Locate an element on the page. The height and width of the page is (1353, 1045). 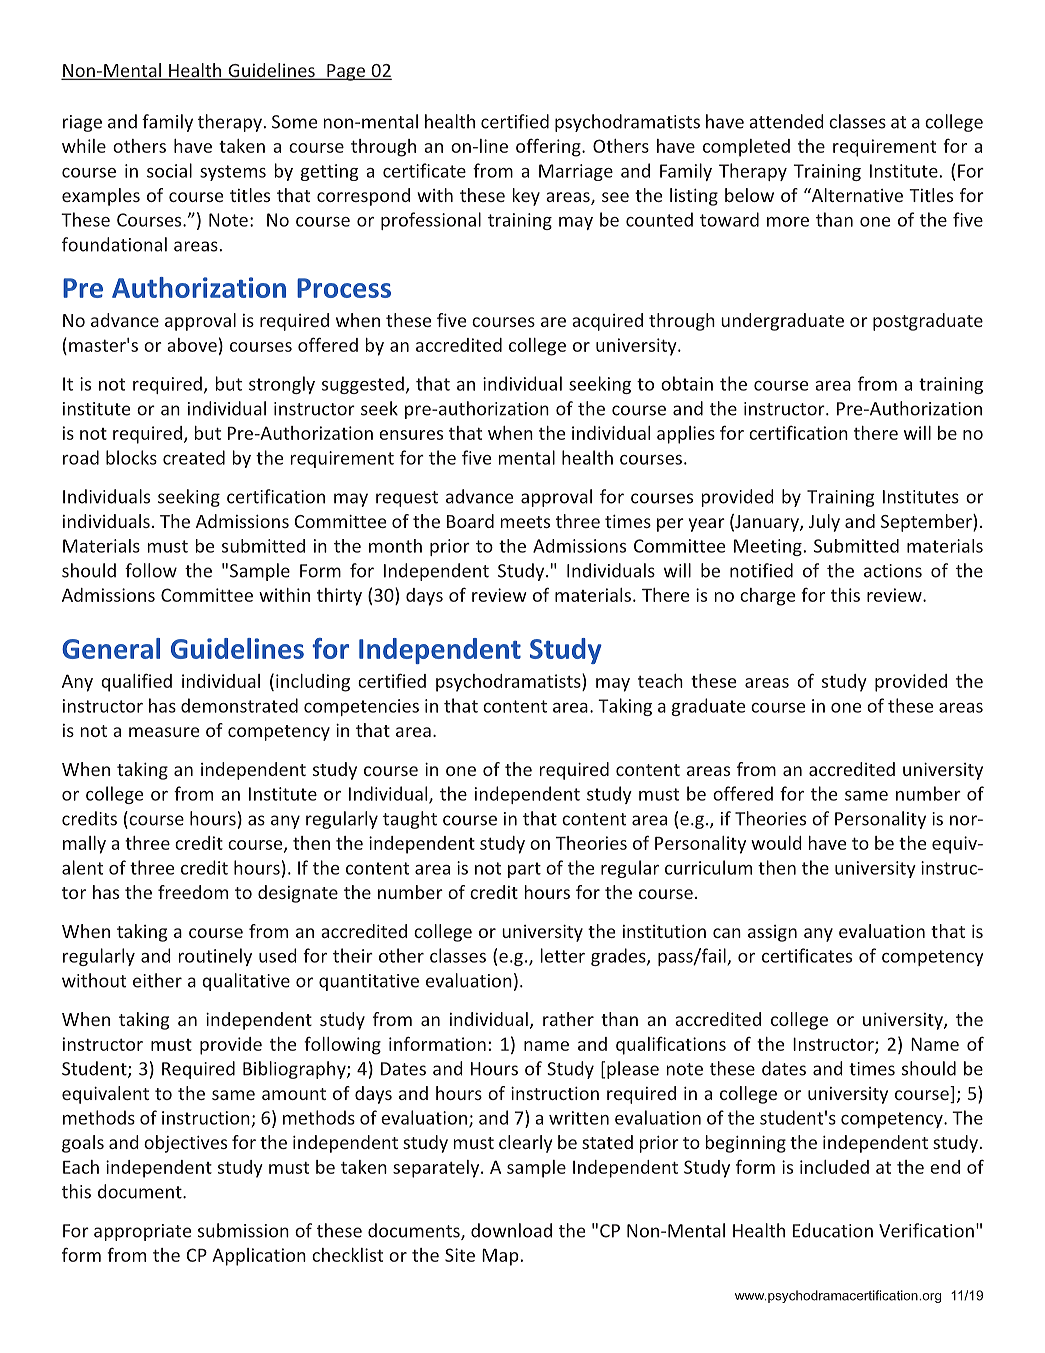
download is located at coordinates (511, 1230).
